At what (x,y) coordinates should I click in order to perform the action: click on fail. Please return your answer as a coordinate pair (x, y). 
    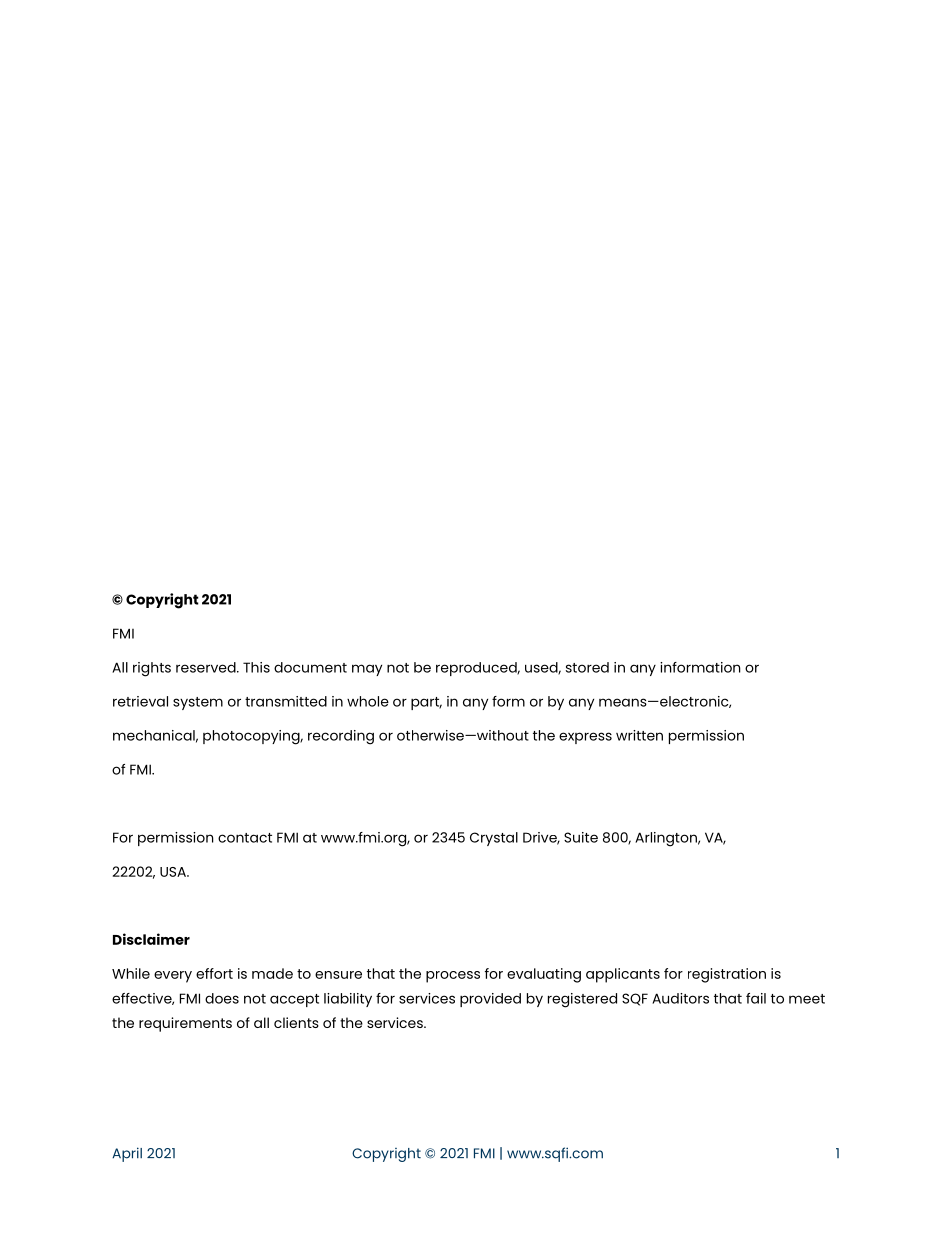
    Looking at the image, I should click on (756, 998).
